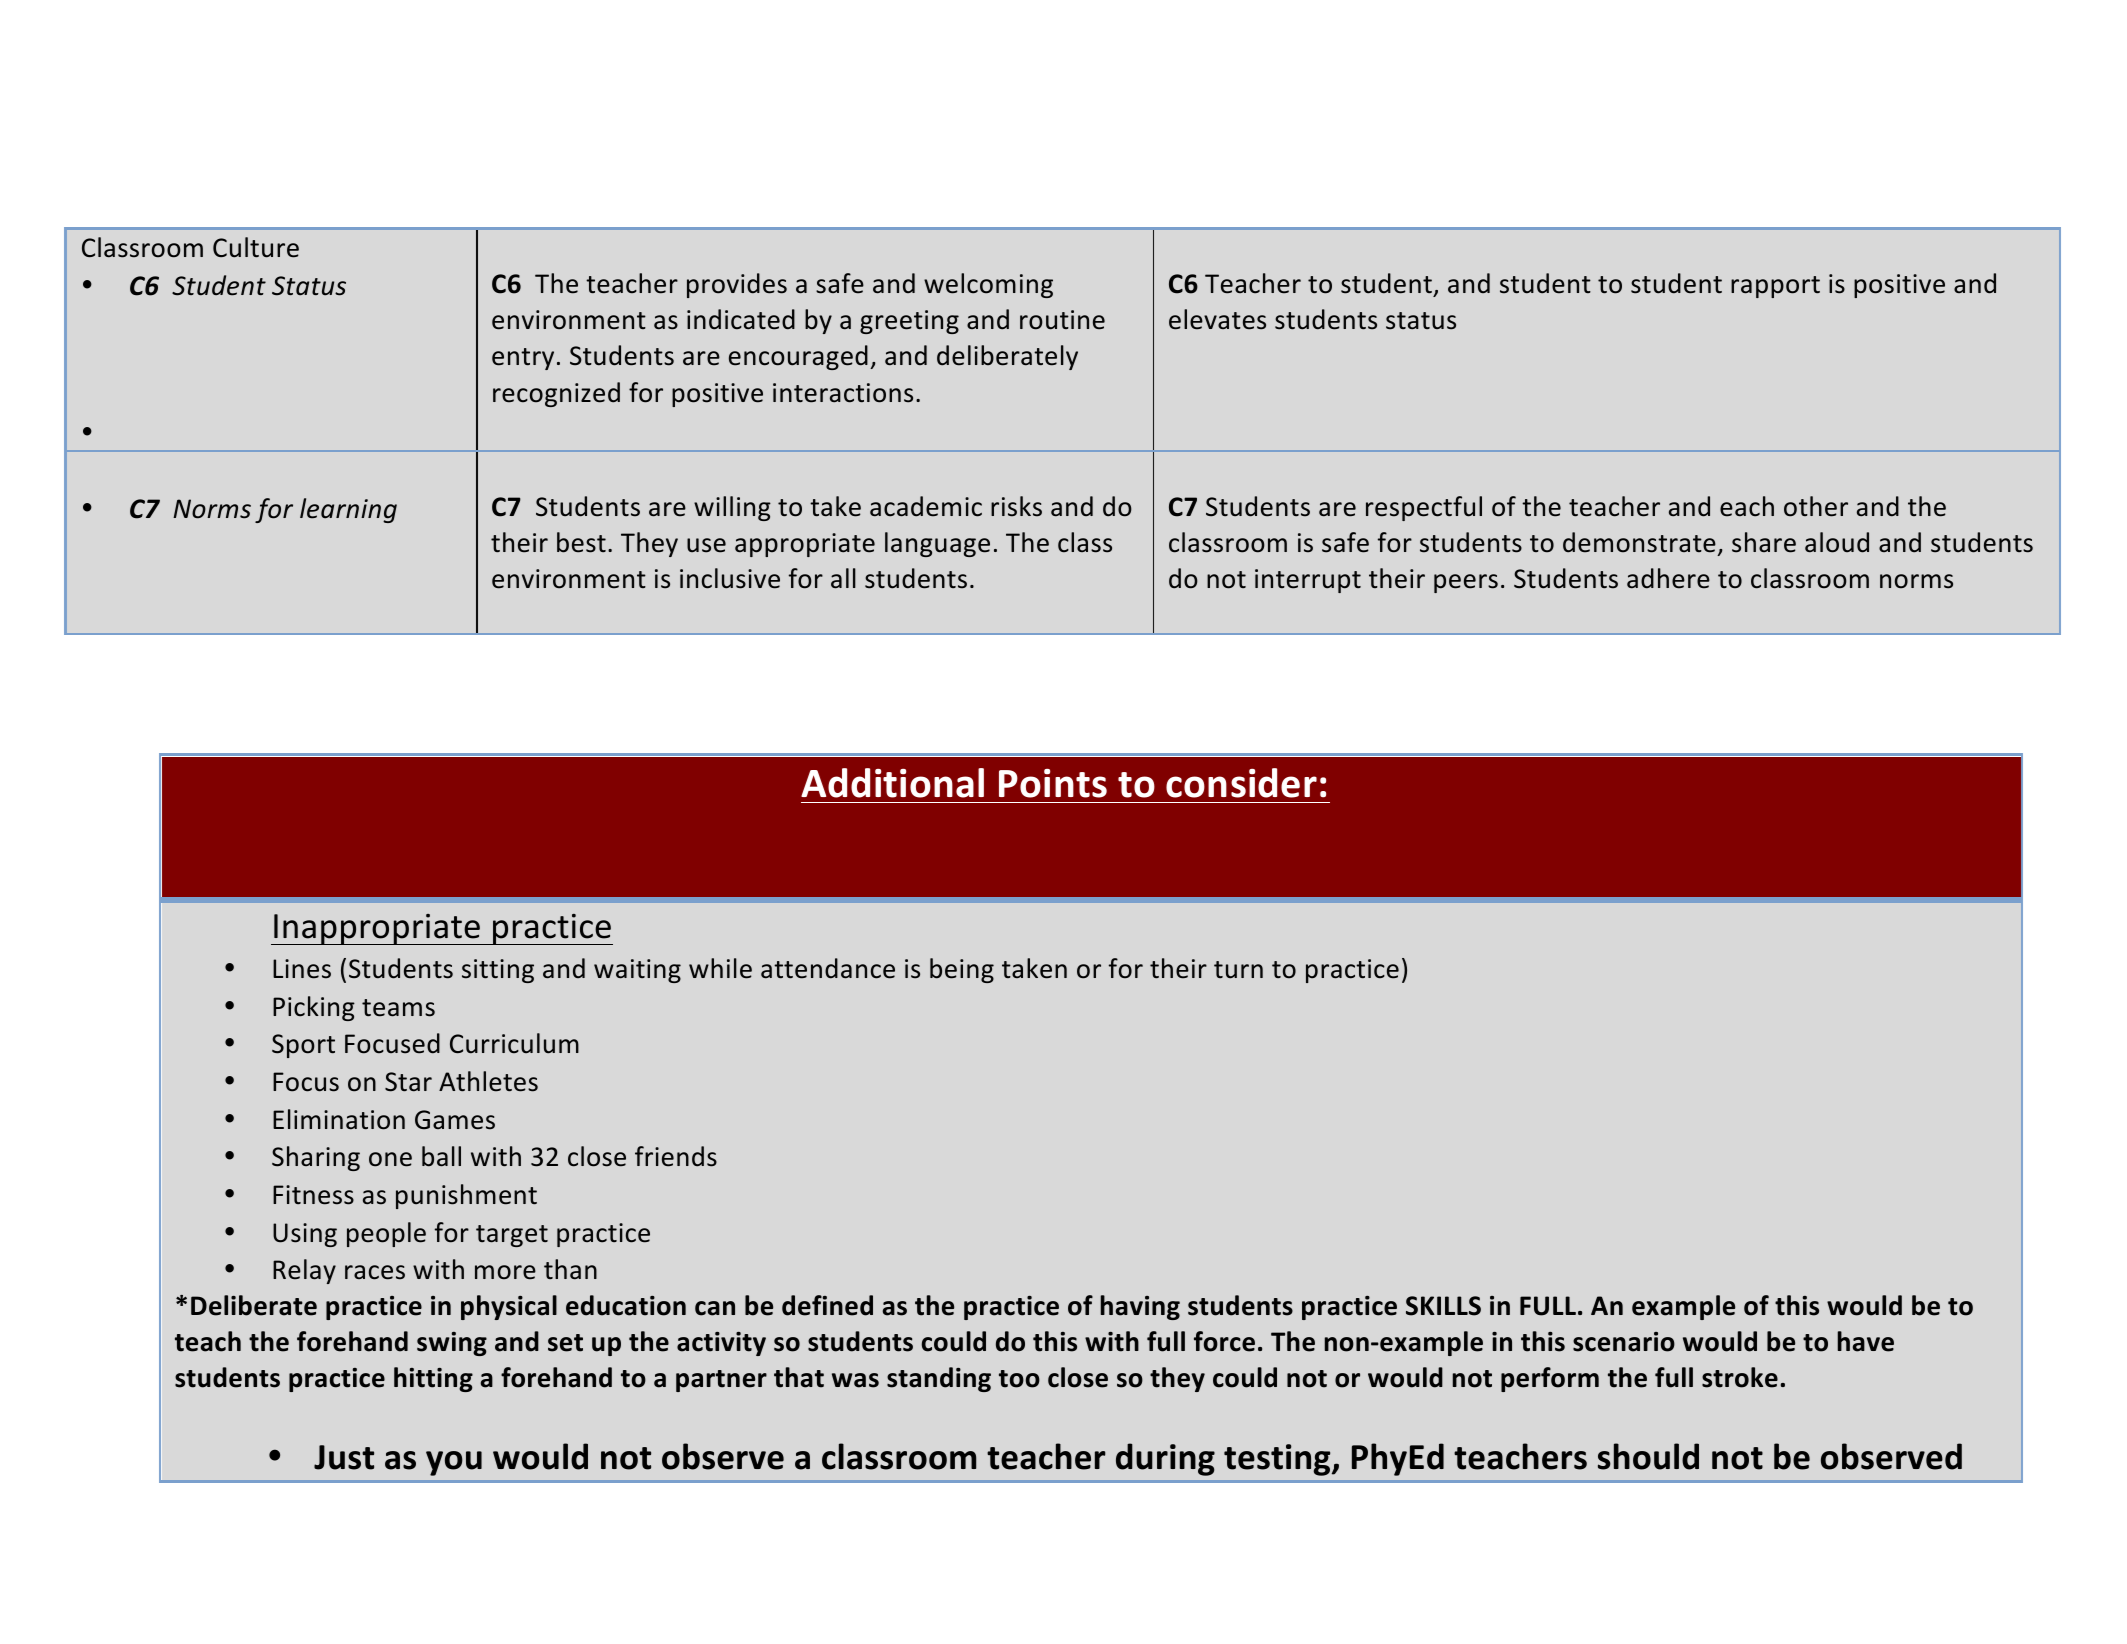 This image has width=2127, height=1644. What do you see at coordinates (498, 971) in the image?
I see `sitting` at bounding box center [498, 971].
